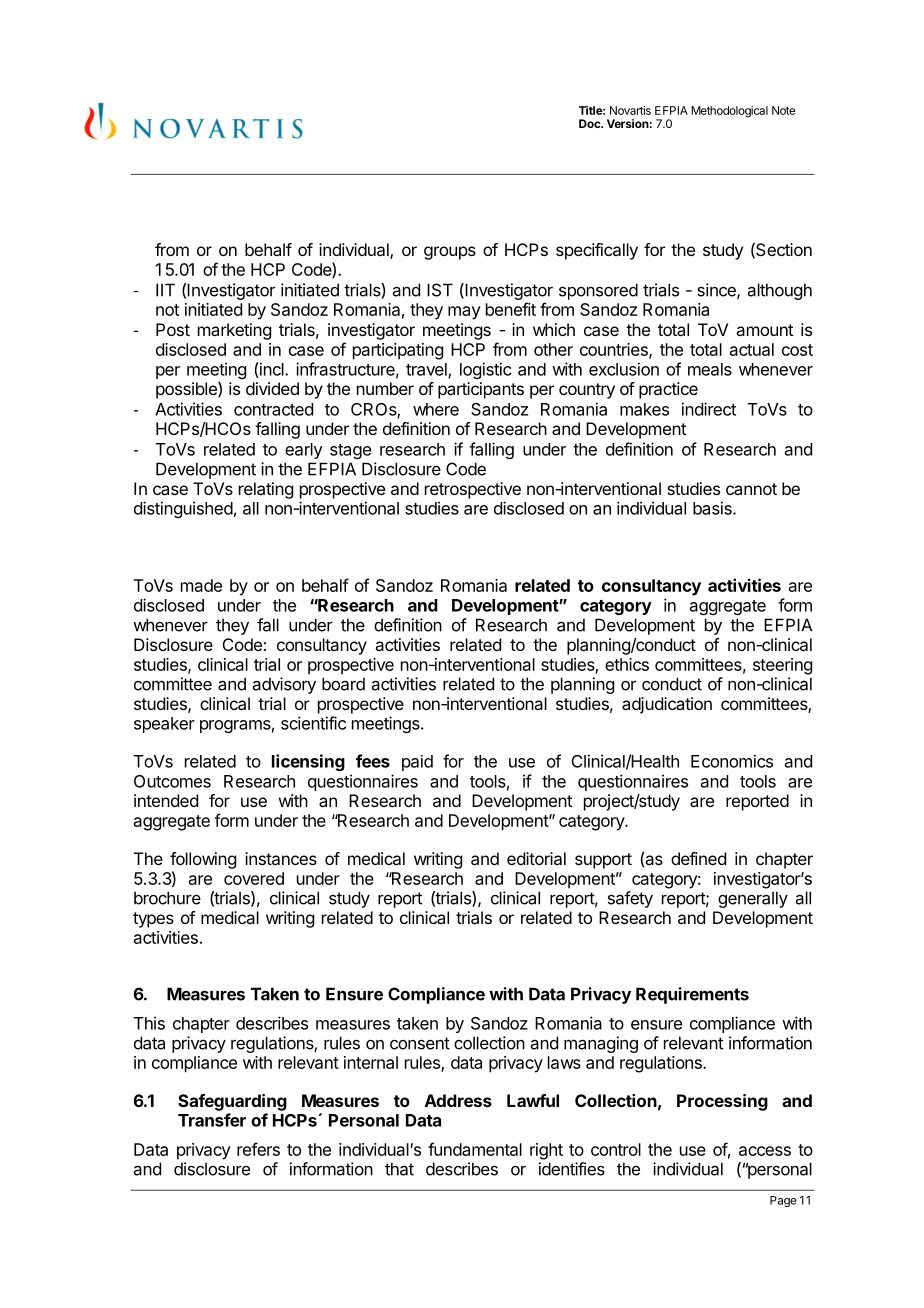 The image size is (924, 1308). I want to click on refers, so click(258, 1149).
